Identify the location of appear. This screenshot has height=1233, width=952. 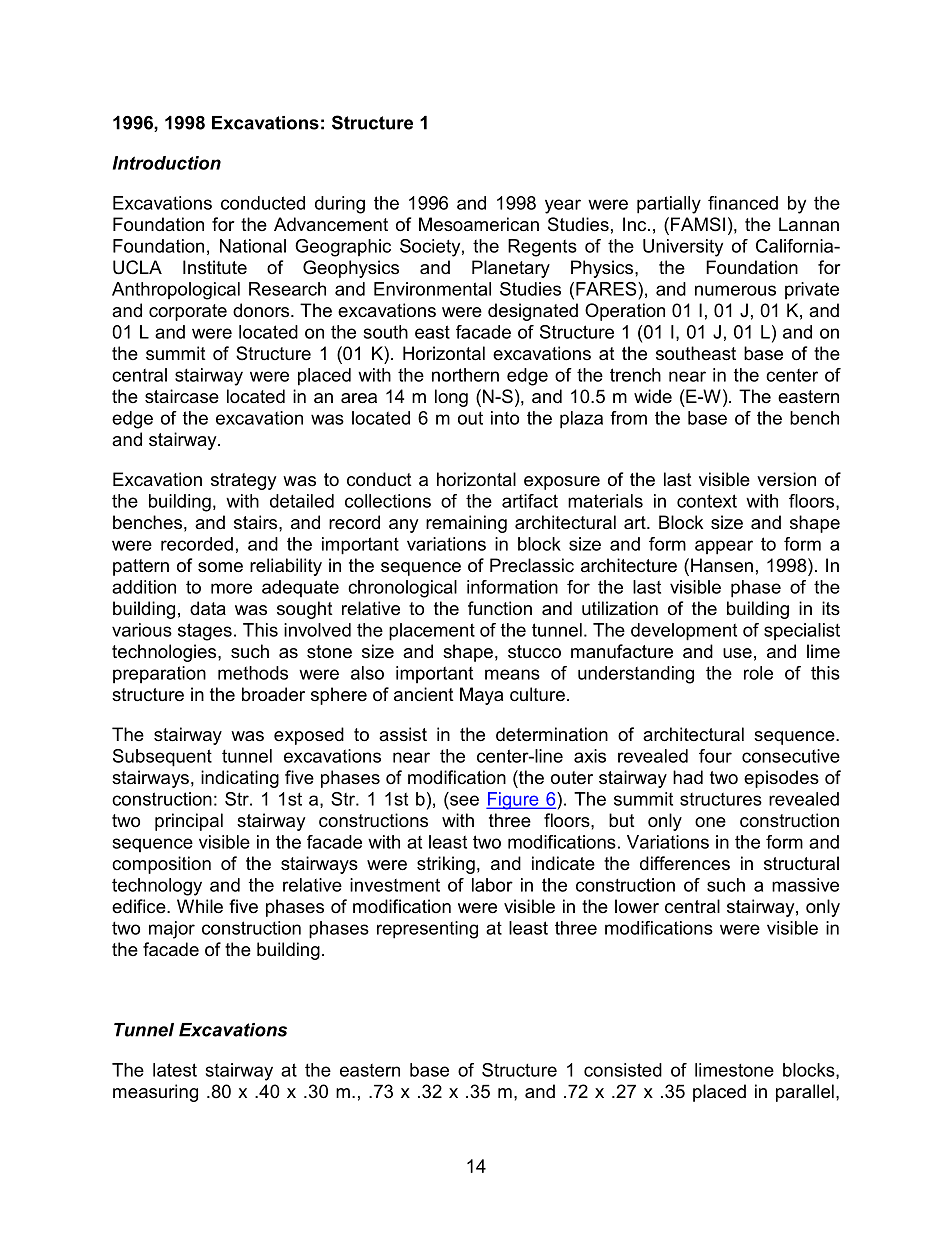
(724, 547).
